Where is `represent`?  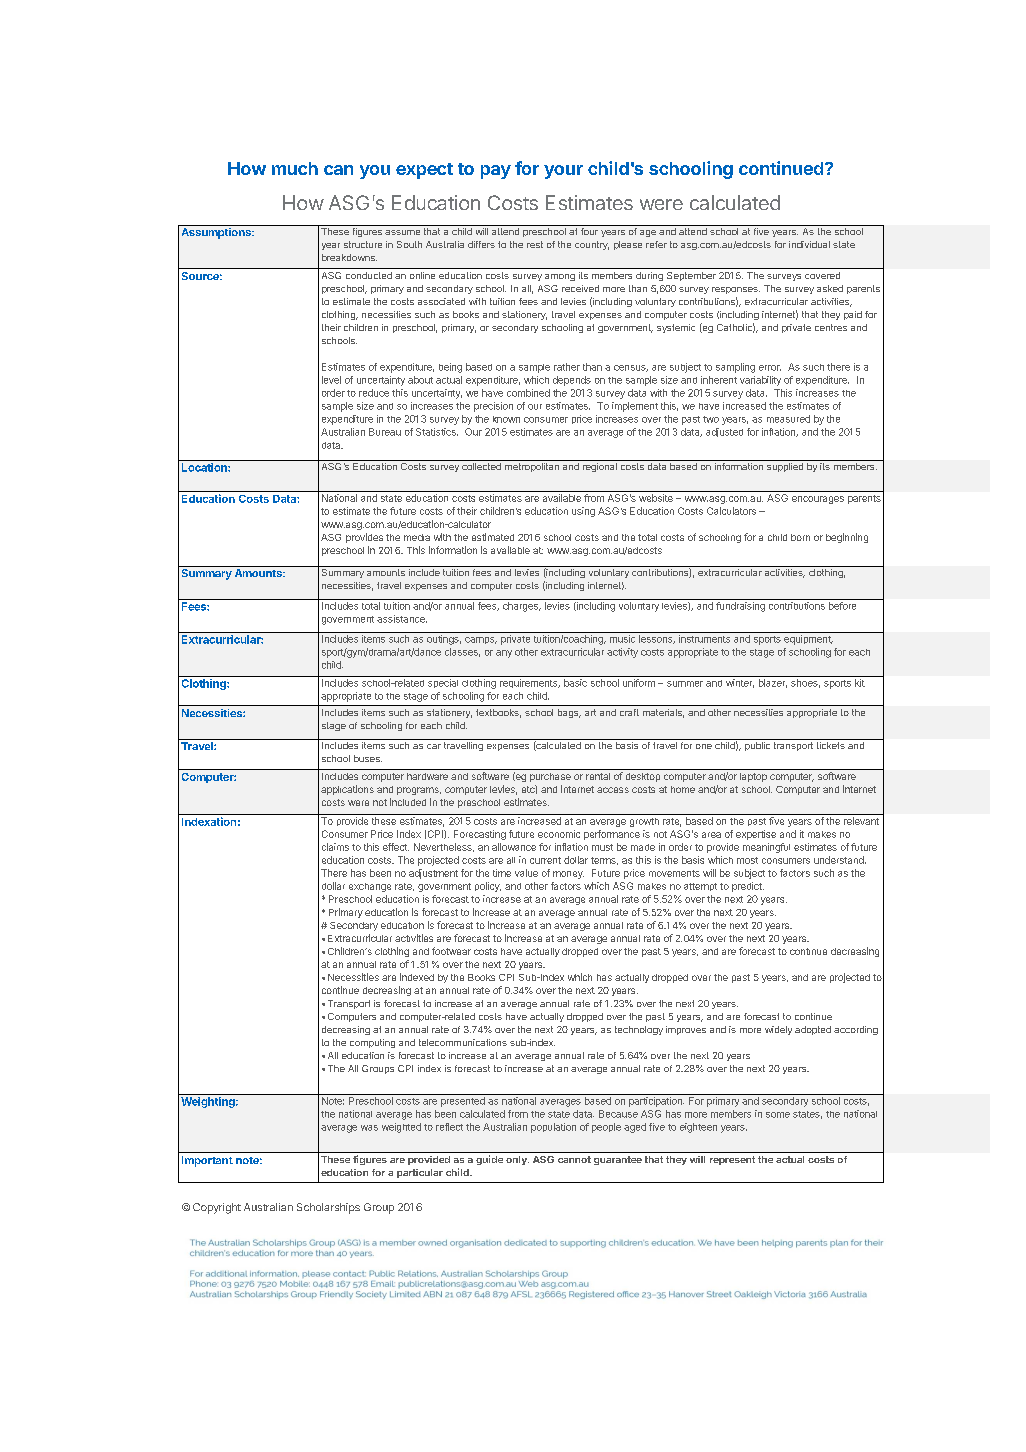 represent is located at coordinates (732, 1160).
